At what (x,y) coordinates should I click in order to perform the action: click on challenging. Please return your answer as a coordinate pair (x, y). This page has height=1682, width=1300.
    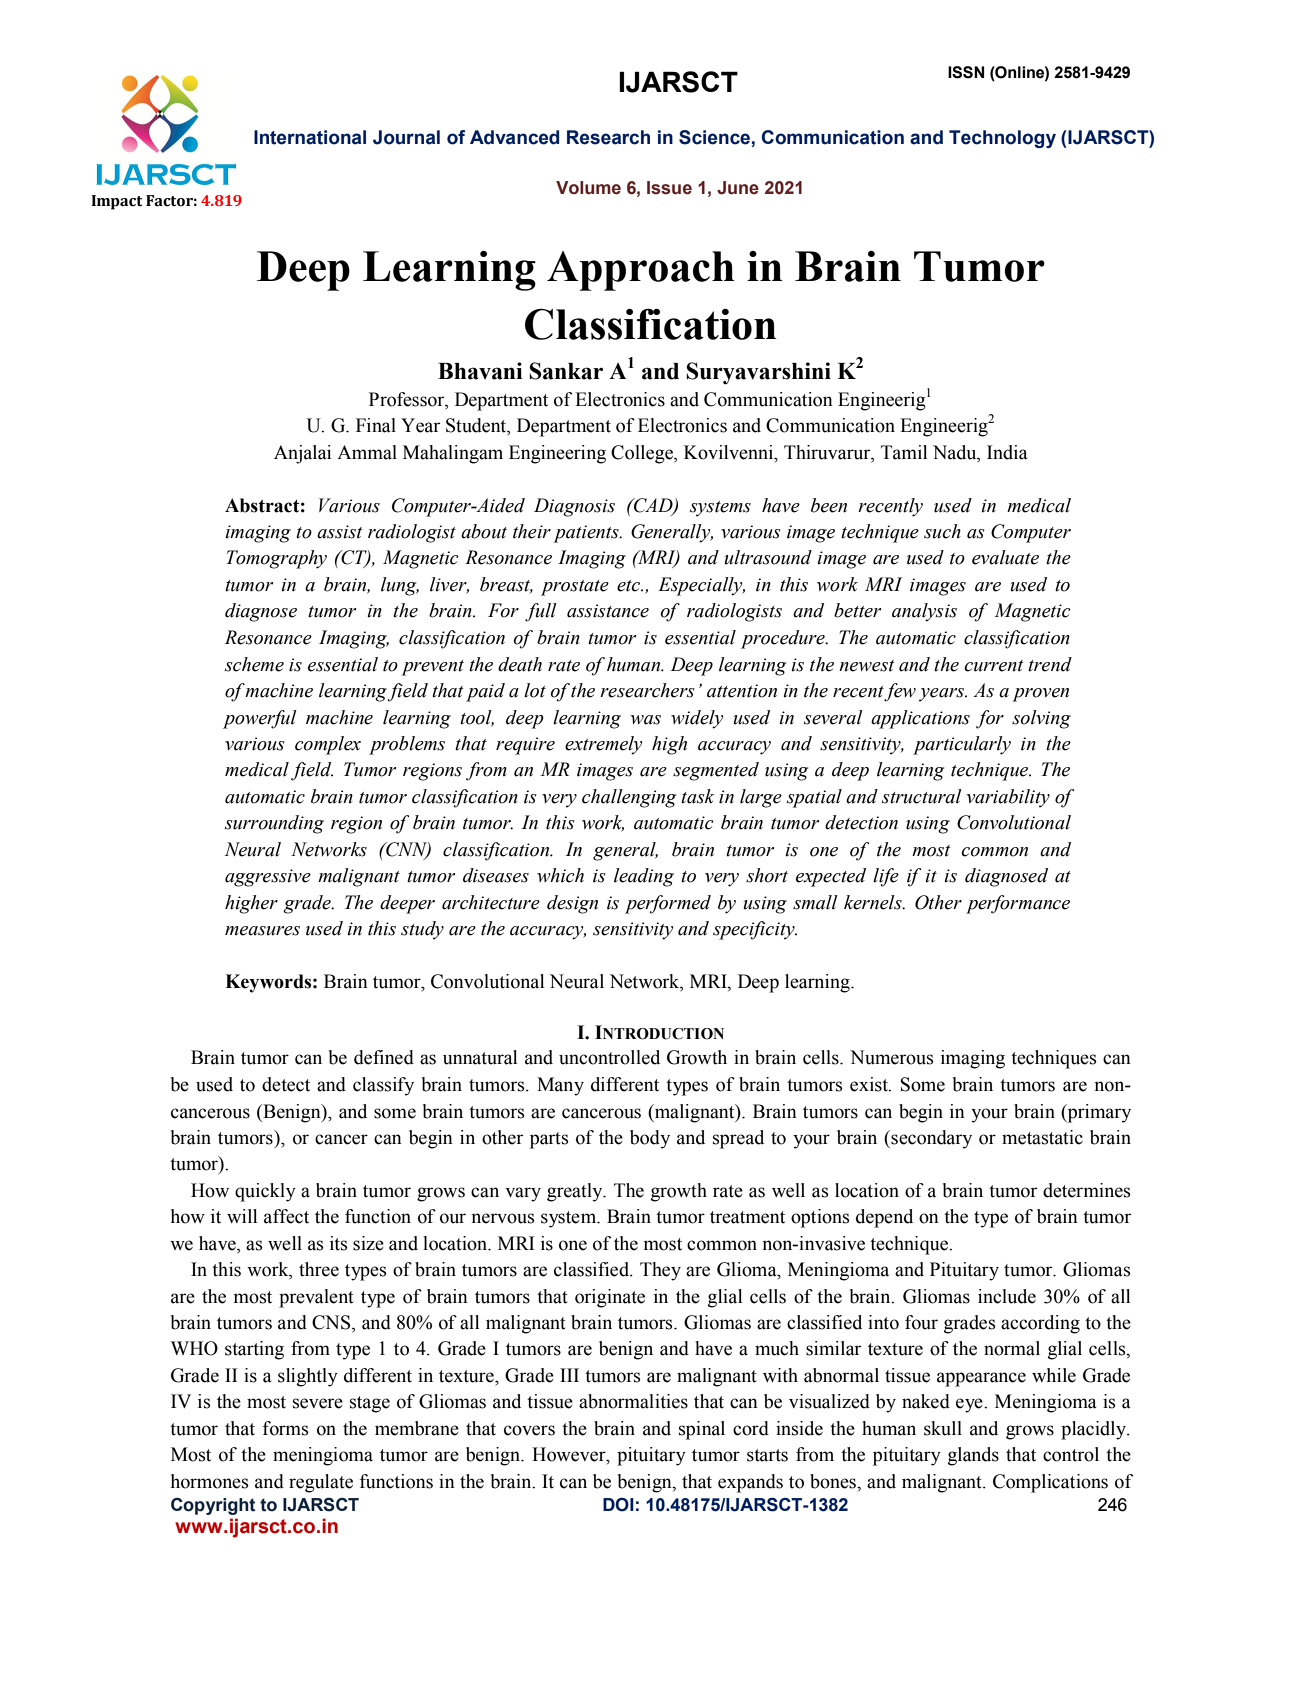
    Looking at the image, I should click on (629, 798).
